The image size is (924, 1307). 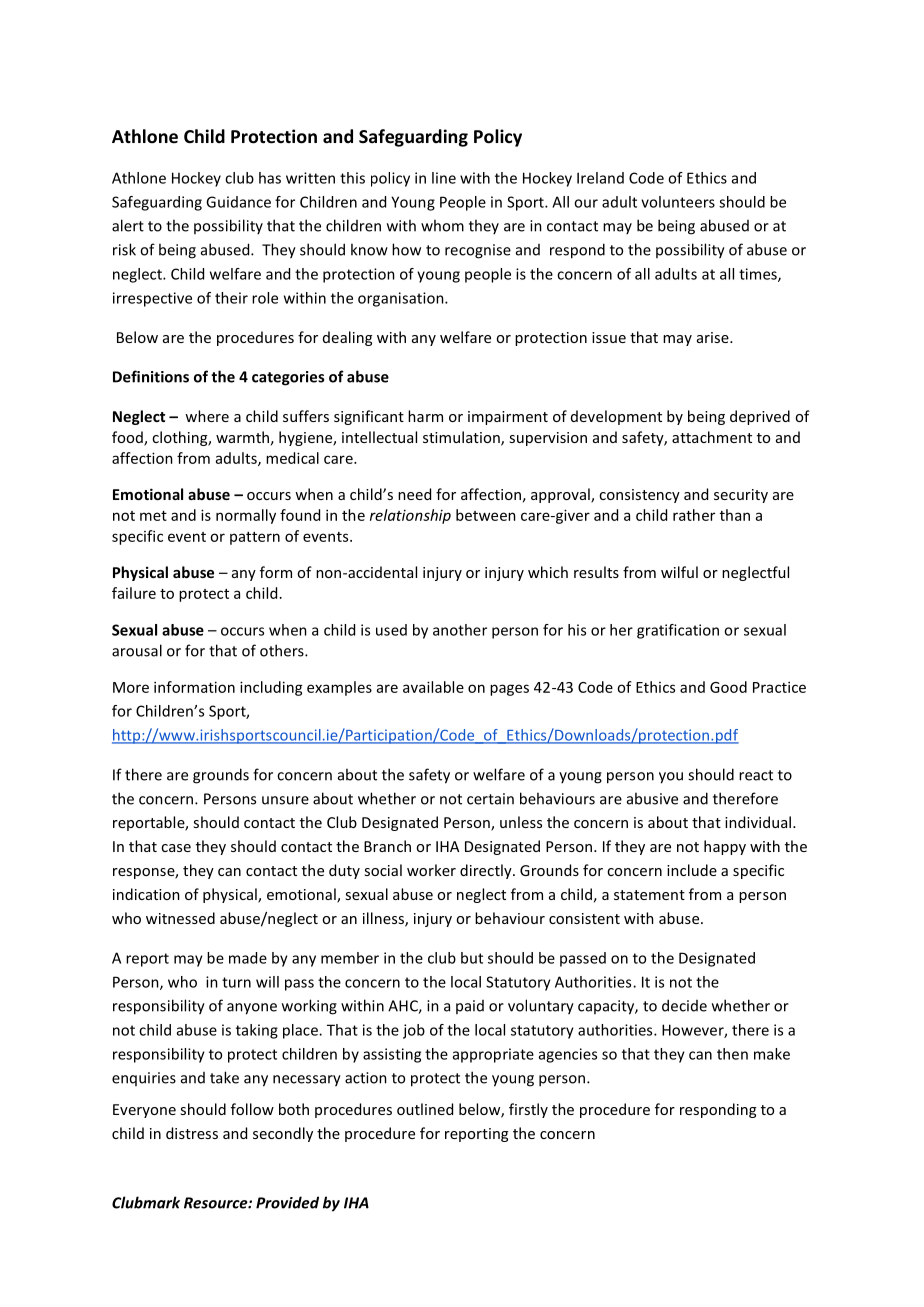 I want to click on firstly, so click(x=528, y=1110).
